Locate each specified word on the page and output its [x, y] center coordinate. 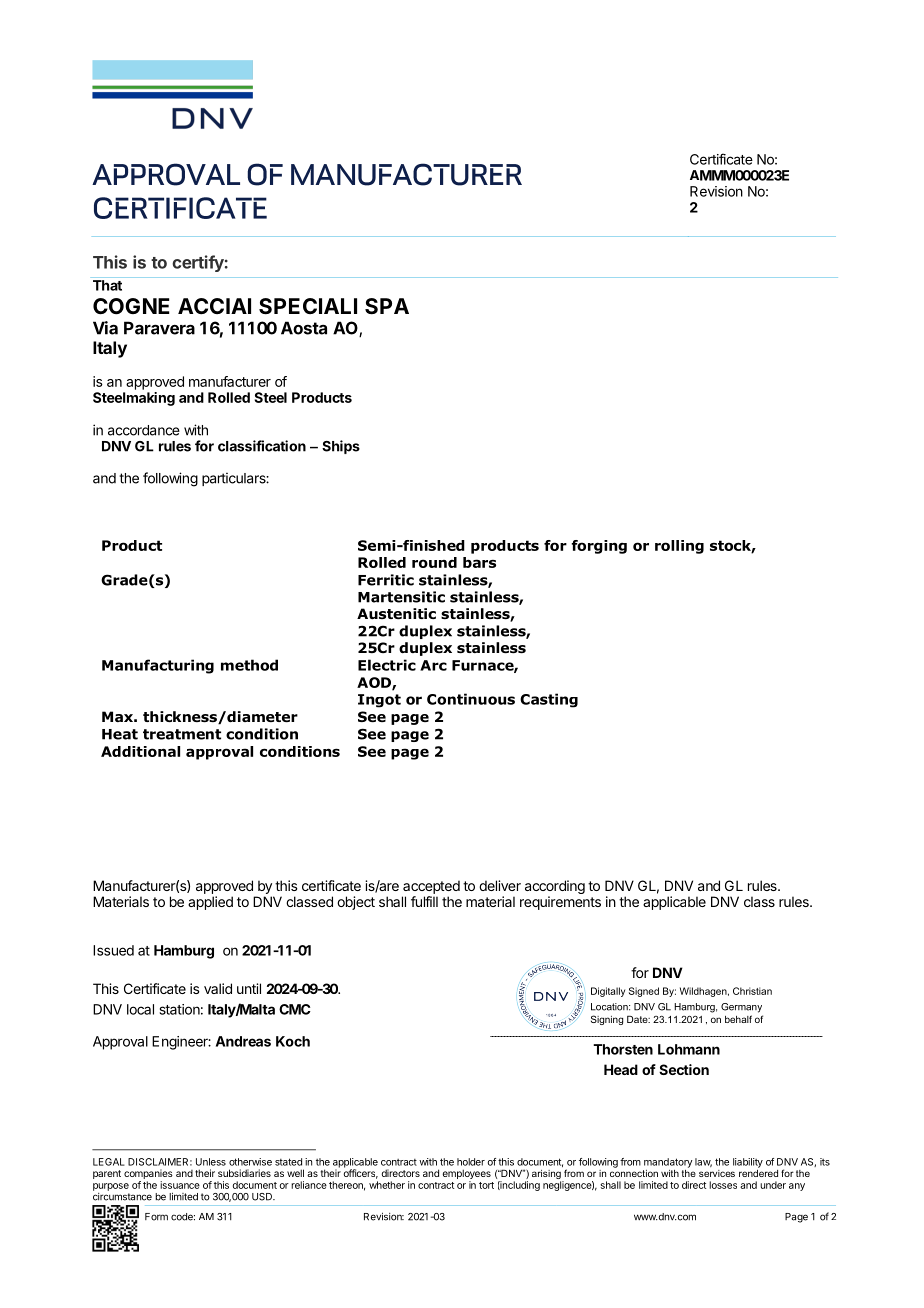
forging [599, 547]
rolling [679, 547]
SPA [387, 306]
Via [105, 328]
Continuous [471, 699]
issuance [180, 1185]
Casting [549, 700]
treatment [182, 734]
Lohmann [689, 1049]
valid [218, 988]
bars [479, 562]
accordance [144, 430]
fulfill [424, 901]
